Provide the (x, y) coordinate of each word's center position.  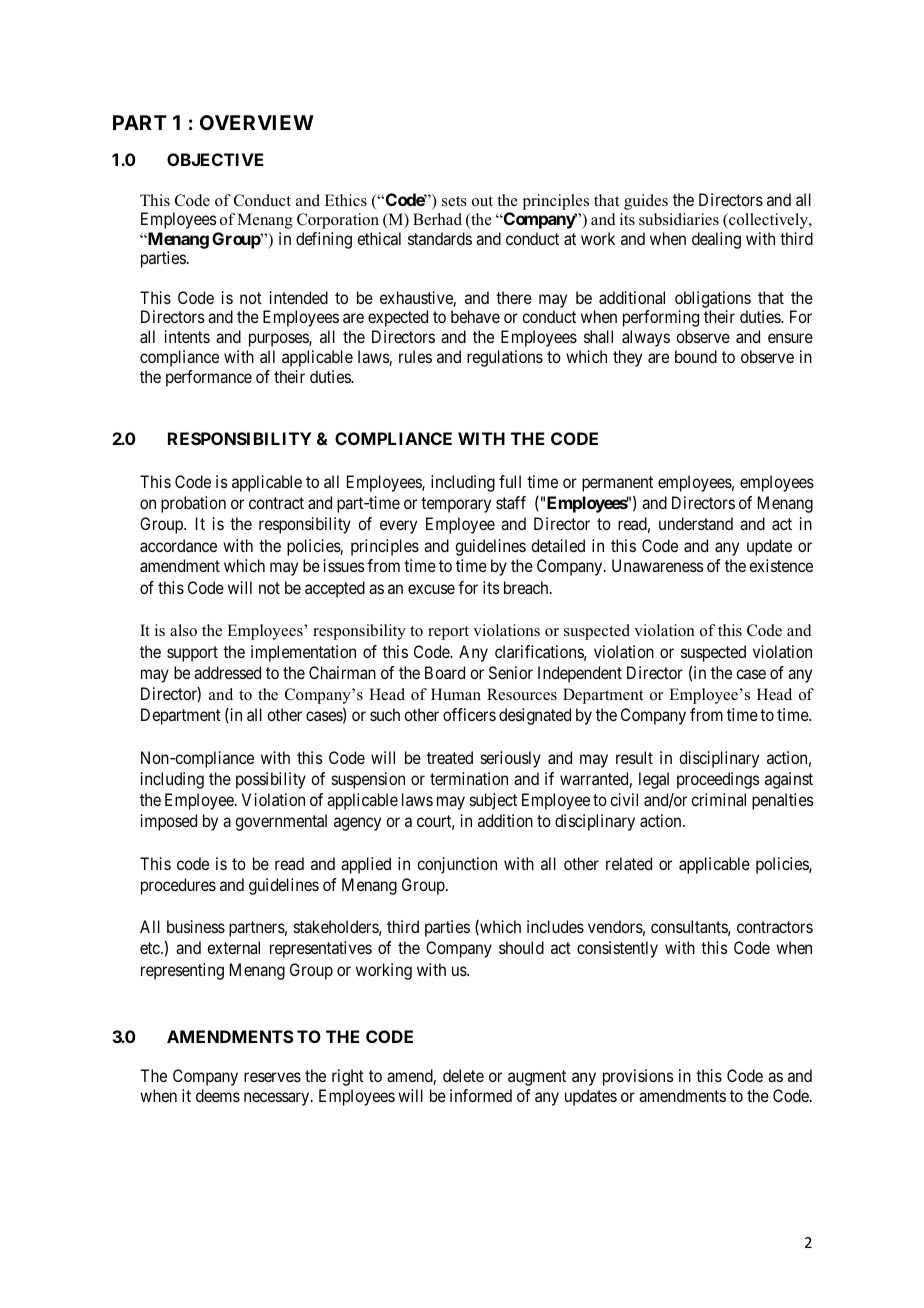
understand (696, 523)
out (482, 201)
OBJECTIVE (215, 159)
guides (646, 202)
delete (463, 1075)
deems (218, 1095)
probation (193, 504)
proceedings (718, 780)
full (510, 481)
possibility (271, 780)
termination (469, 778)
